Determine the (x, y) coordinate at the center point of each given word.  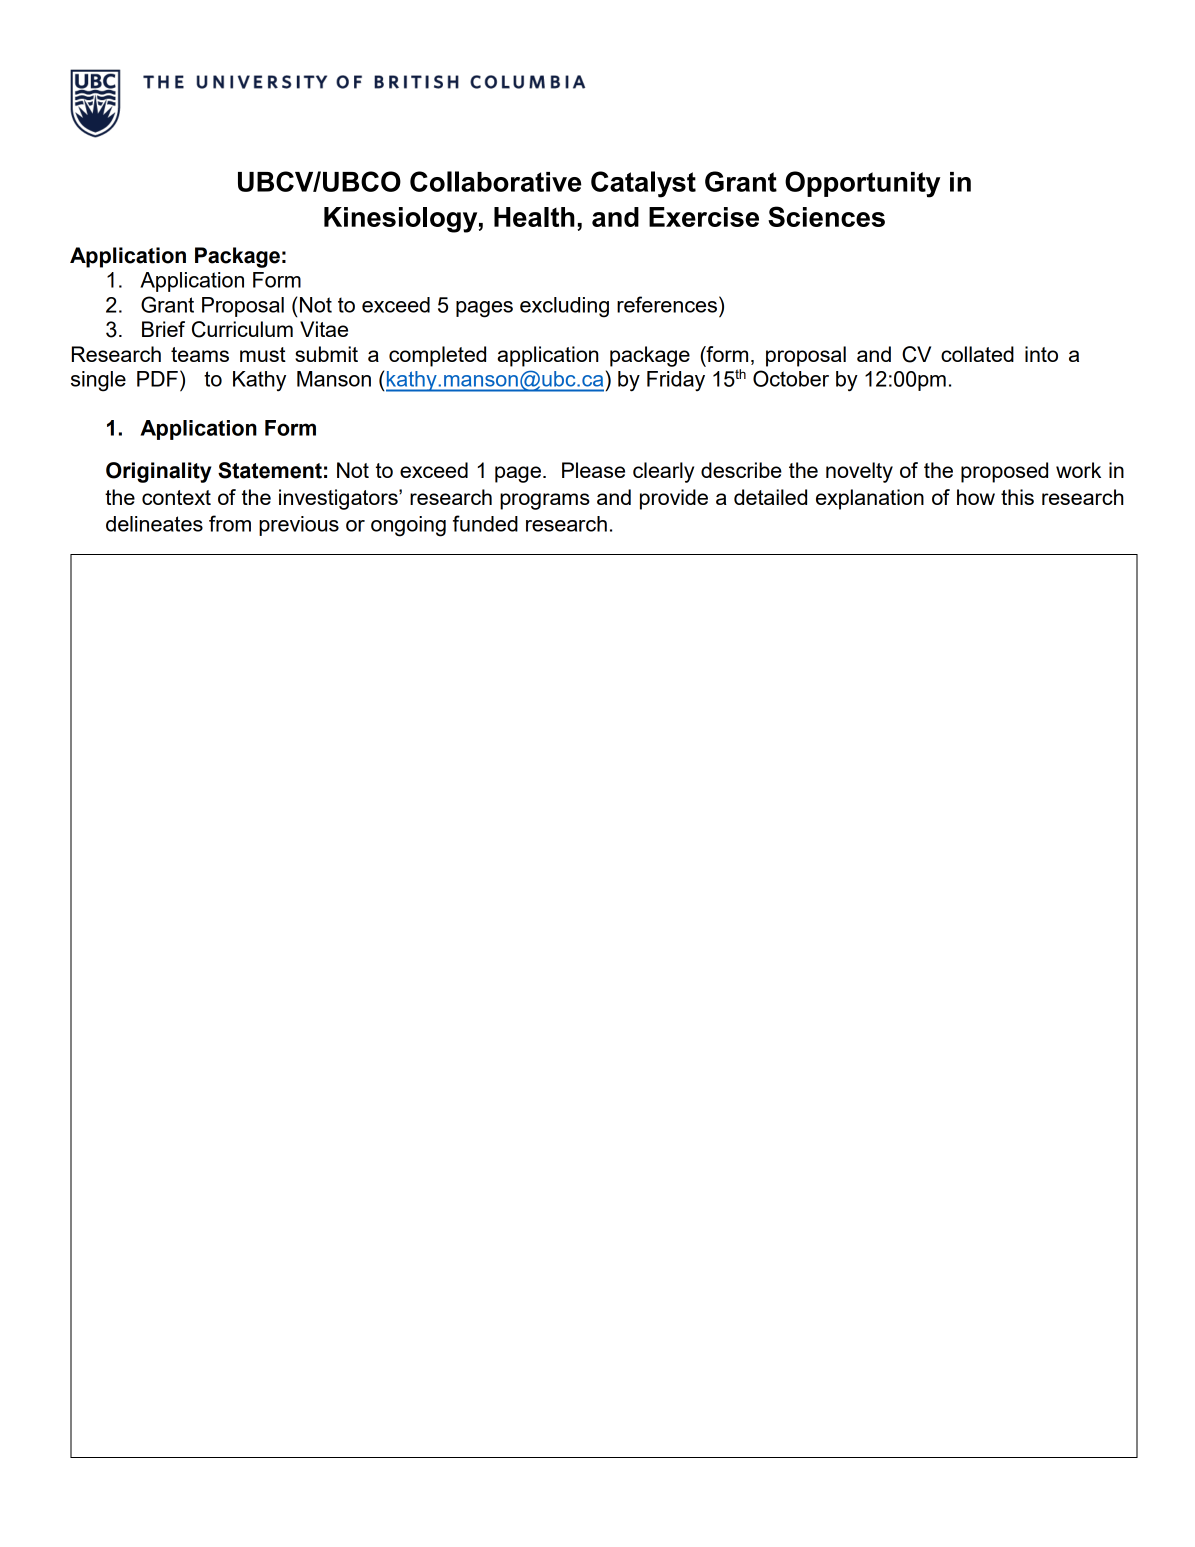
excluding (564, 307)
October (791, 378)
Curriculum (242, 329)
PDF (157, 379)
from (230, 523)
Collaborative (496, 181)
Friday (676, 381)
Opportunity (863, 184)
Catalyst (643, 184)
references (667, 304)
